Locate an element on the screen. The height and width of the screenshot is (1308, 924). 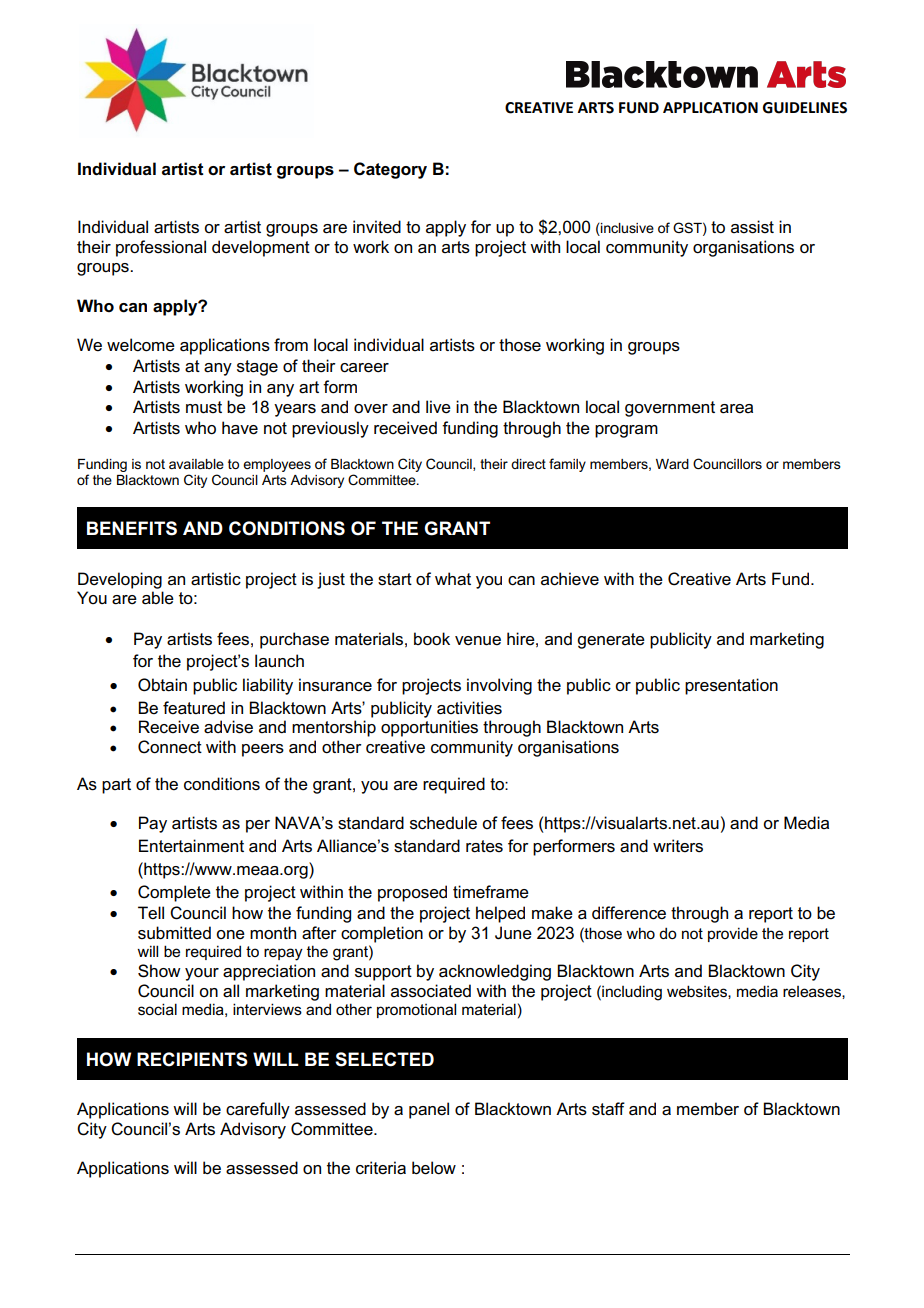
Ward is located at coordinates (672, 464).
